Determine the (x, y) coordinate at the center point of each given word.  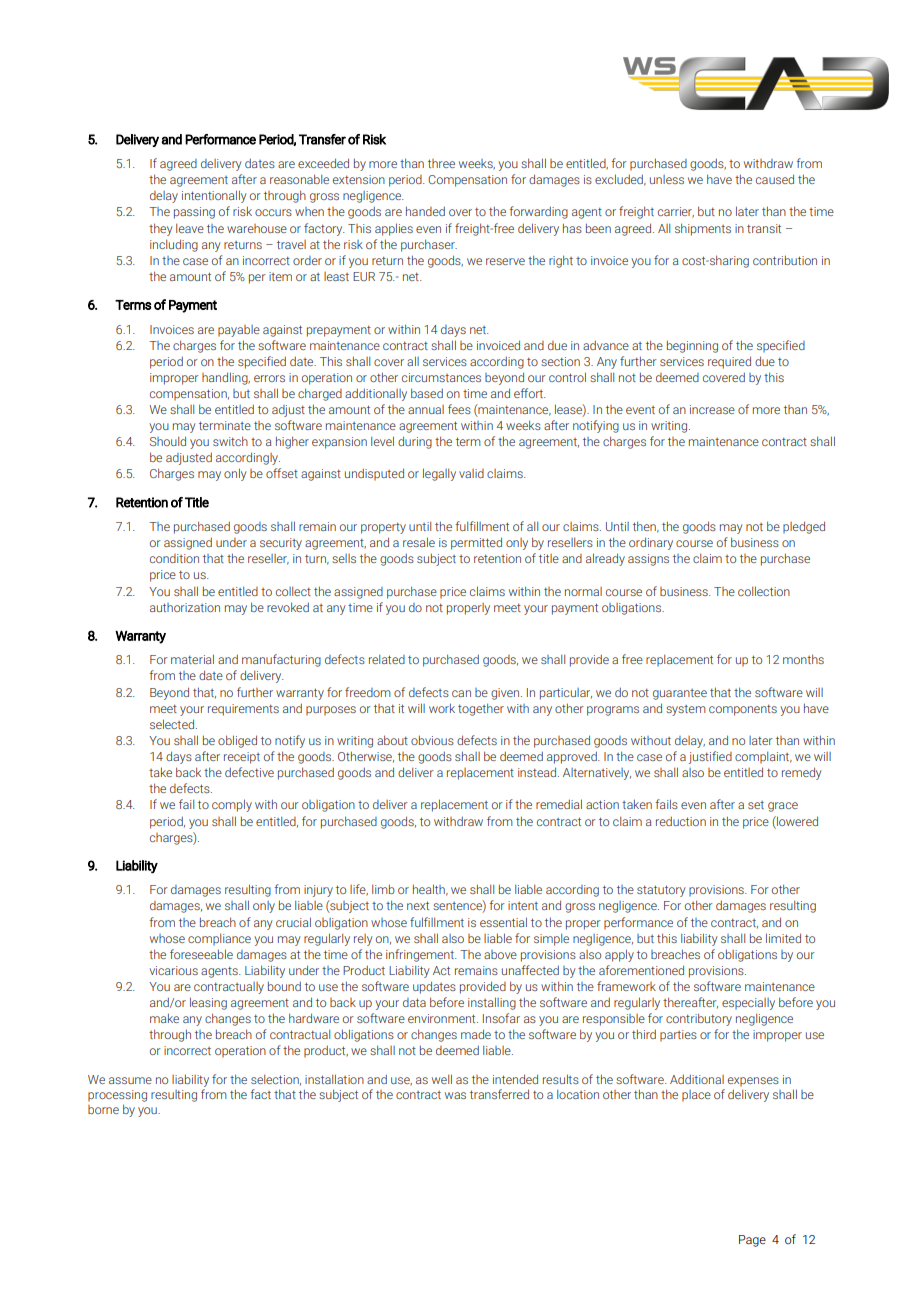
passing (194, 213)
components (743, 710)
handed (425, 211)
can (461, 693)
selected (173, 724)
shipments (703, 229)
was (455, 1095)
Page (752, 1241)
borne (103, 1109)
